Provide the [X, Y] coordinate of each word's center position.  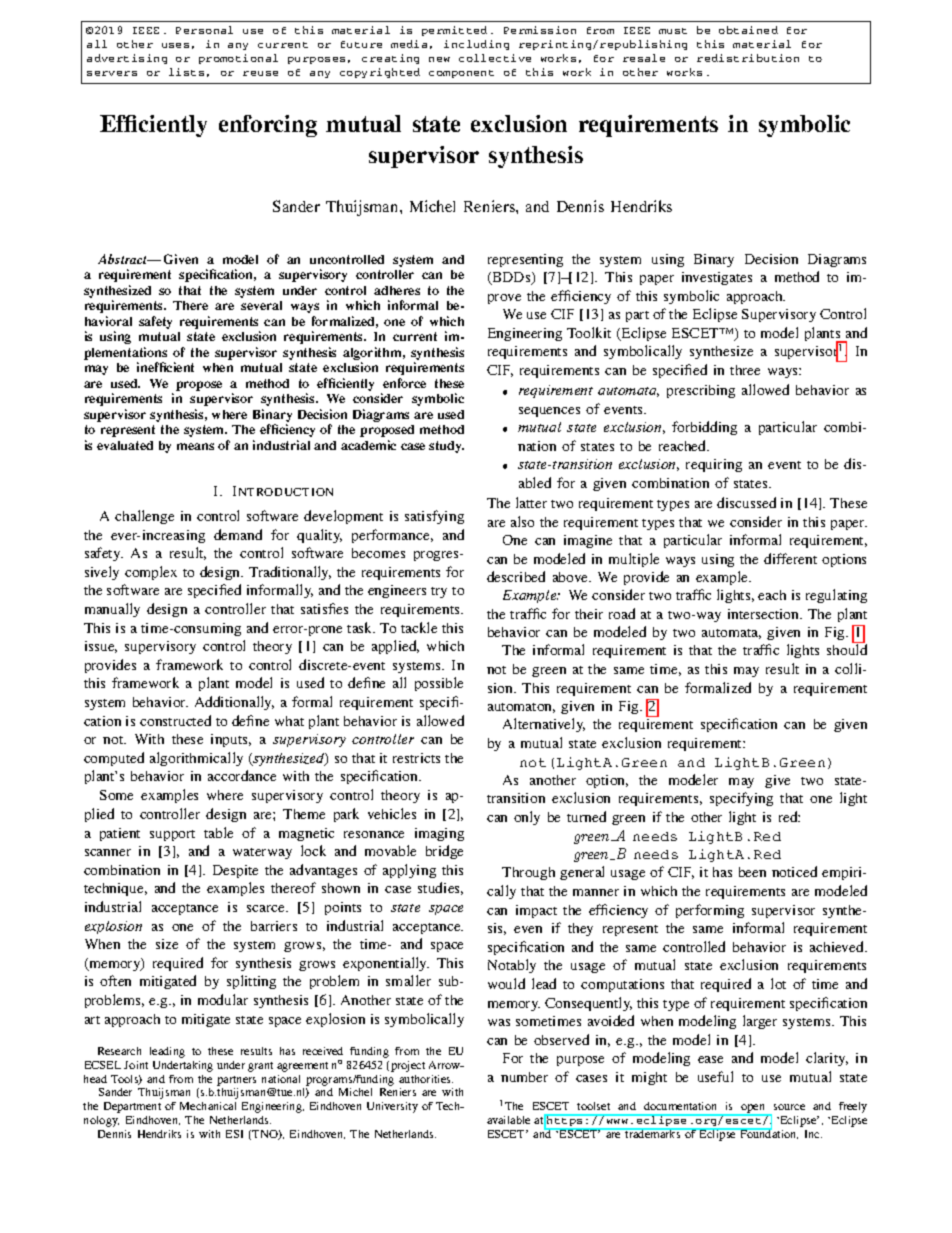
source [789, 1107]
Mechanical [208, 1106]
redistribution [748, 58]
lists [186, 72]
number [524, 1077]
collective [495, 58]
